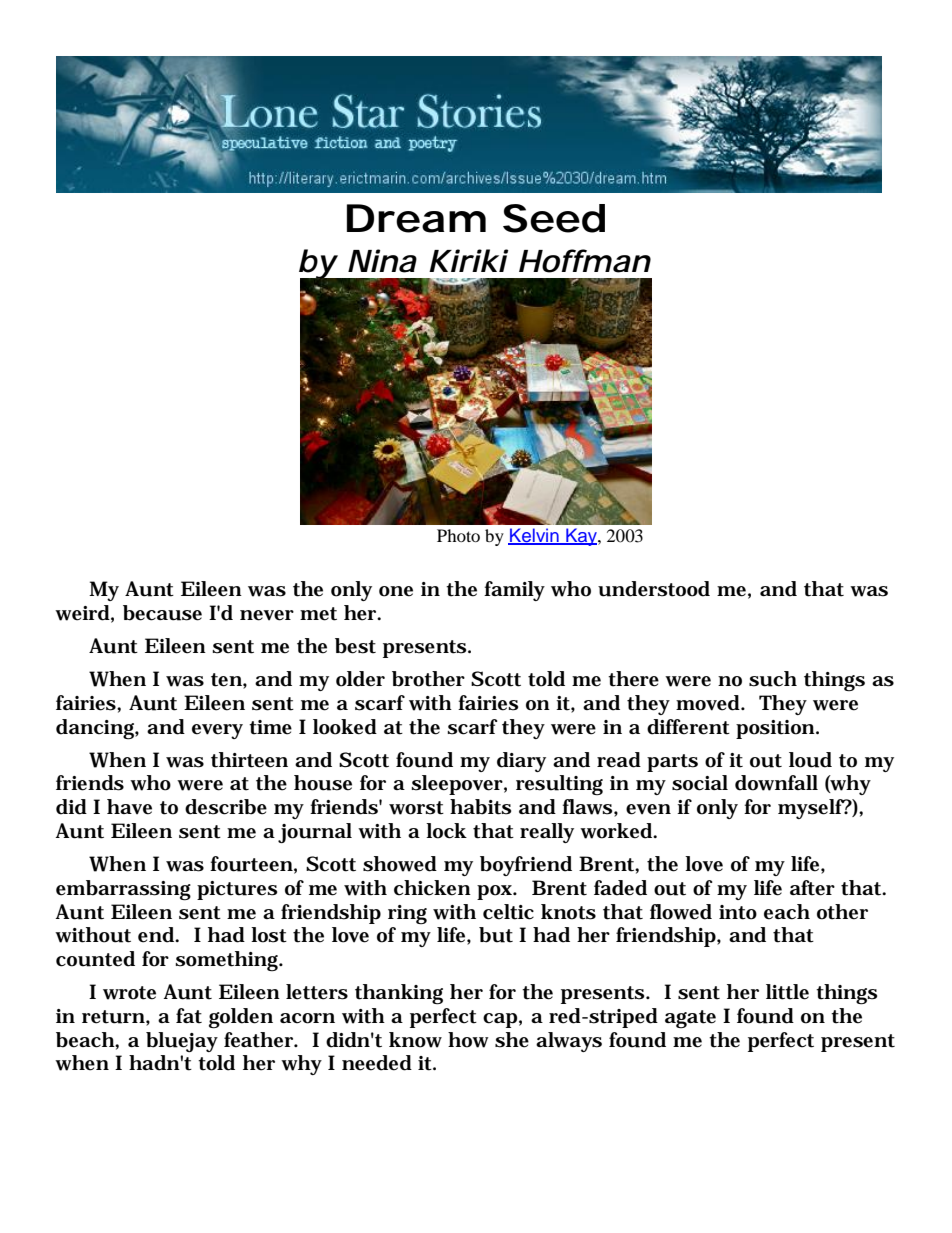  I want to click on bluejay, so click(182, 1042).
